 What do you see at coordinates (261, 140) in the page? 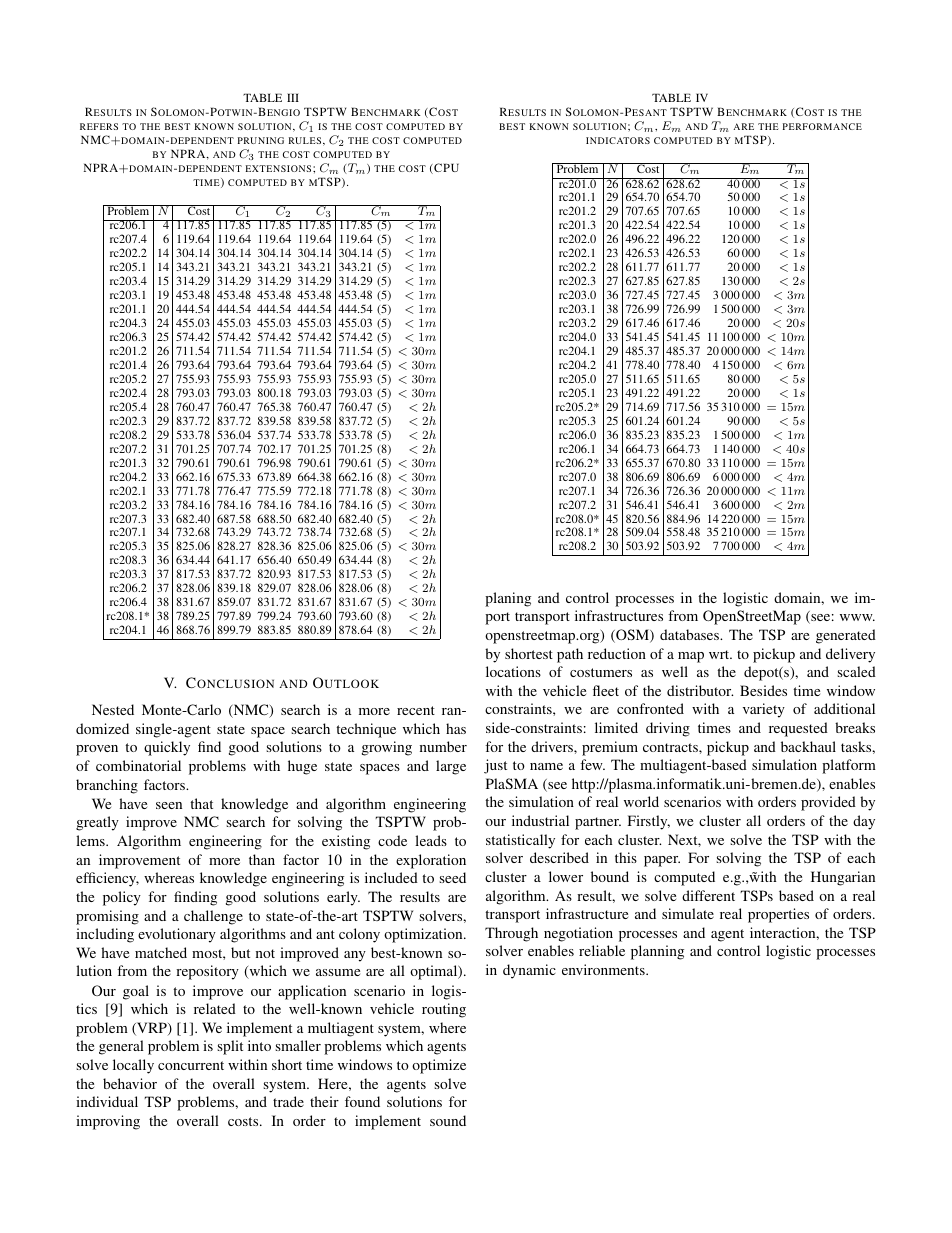
I see `PRUNING` at bounding box center [261, 140].
